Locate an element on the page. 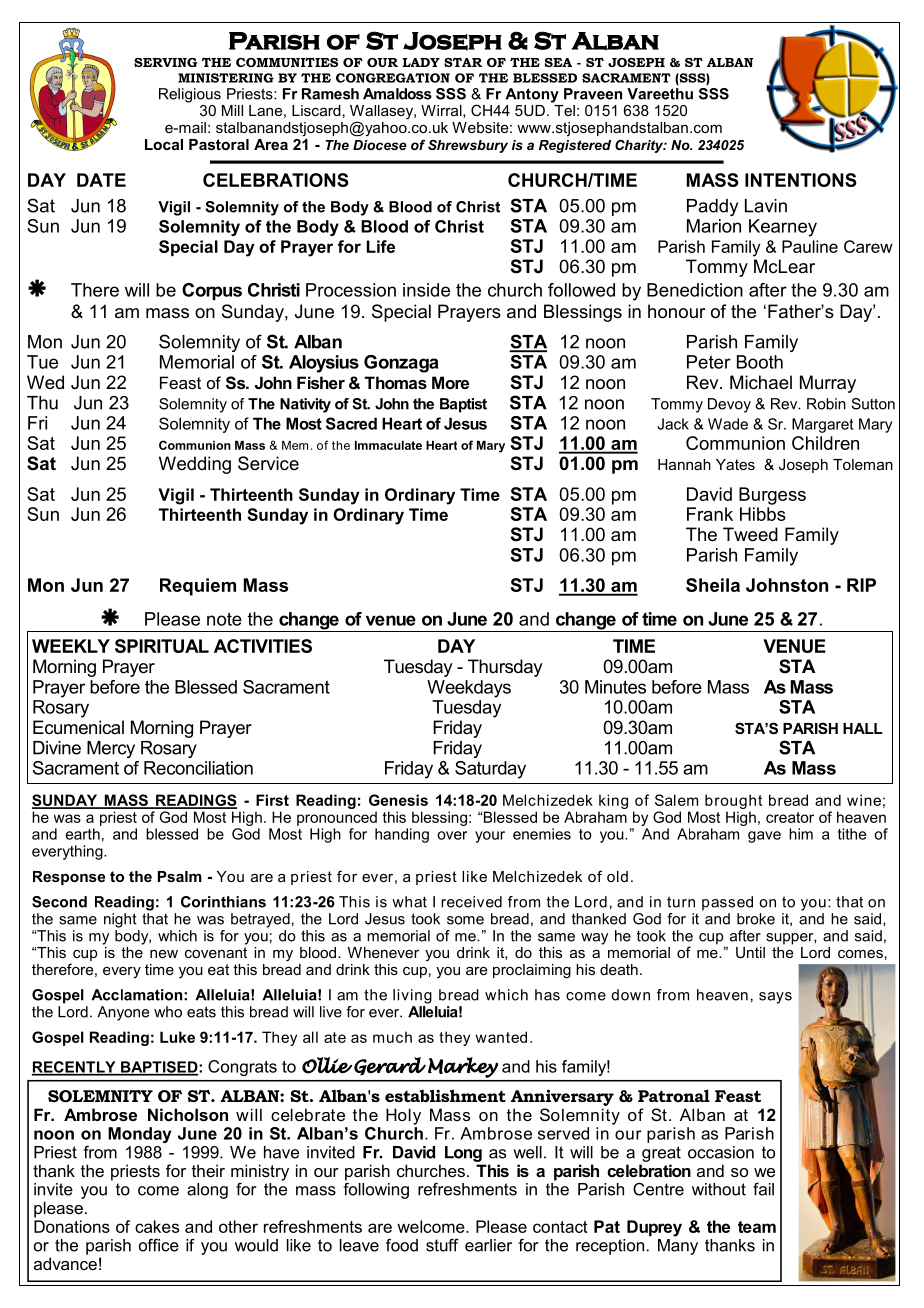  cakes is located at coordinates (157, 1226).
